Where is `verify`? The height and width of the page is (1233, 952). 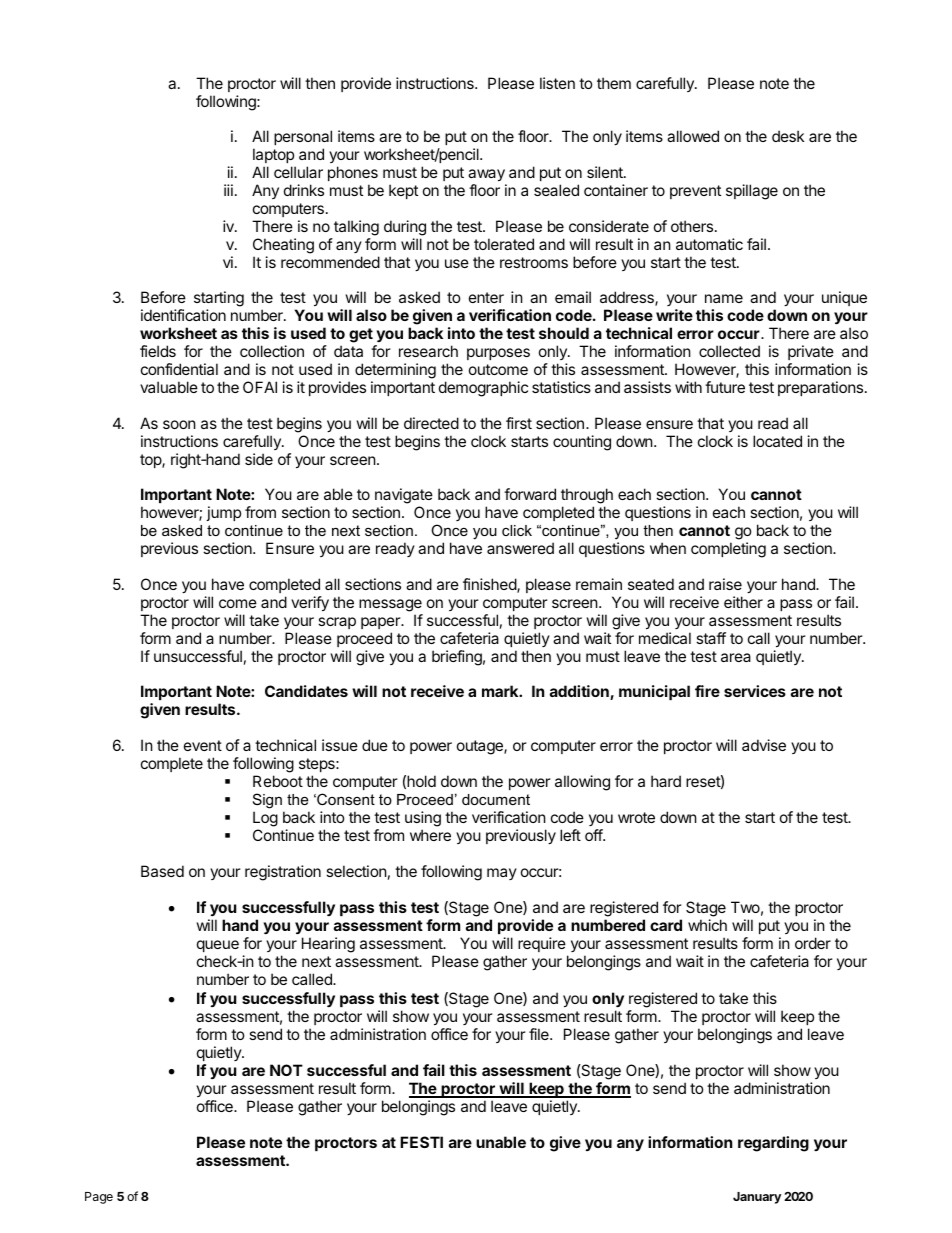 verify is located at coordinates (310, 603).
